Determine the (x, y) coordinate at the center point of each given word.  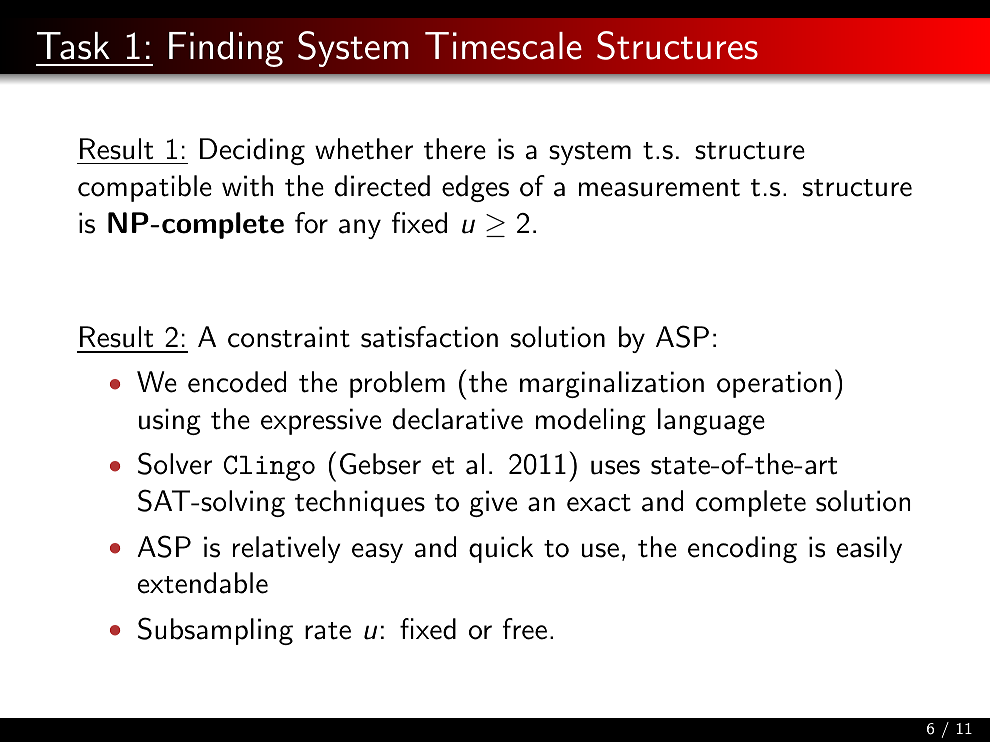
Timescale (503, 46)
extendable (203, 583)
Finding (226, 49)
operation (774, 384)
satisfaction (429, 337)
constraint (289, 337)
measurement (659, 188)
